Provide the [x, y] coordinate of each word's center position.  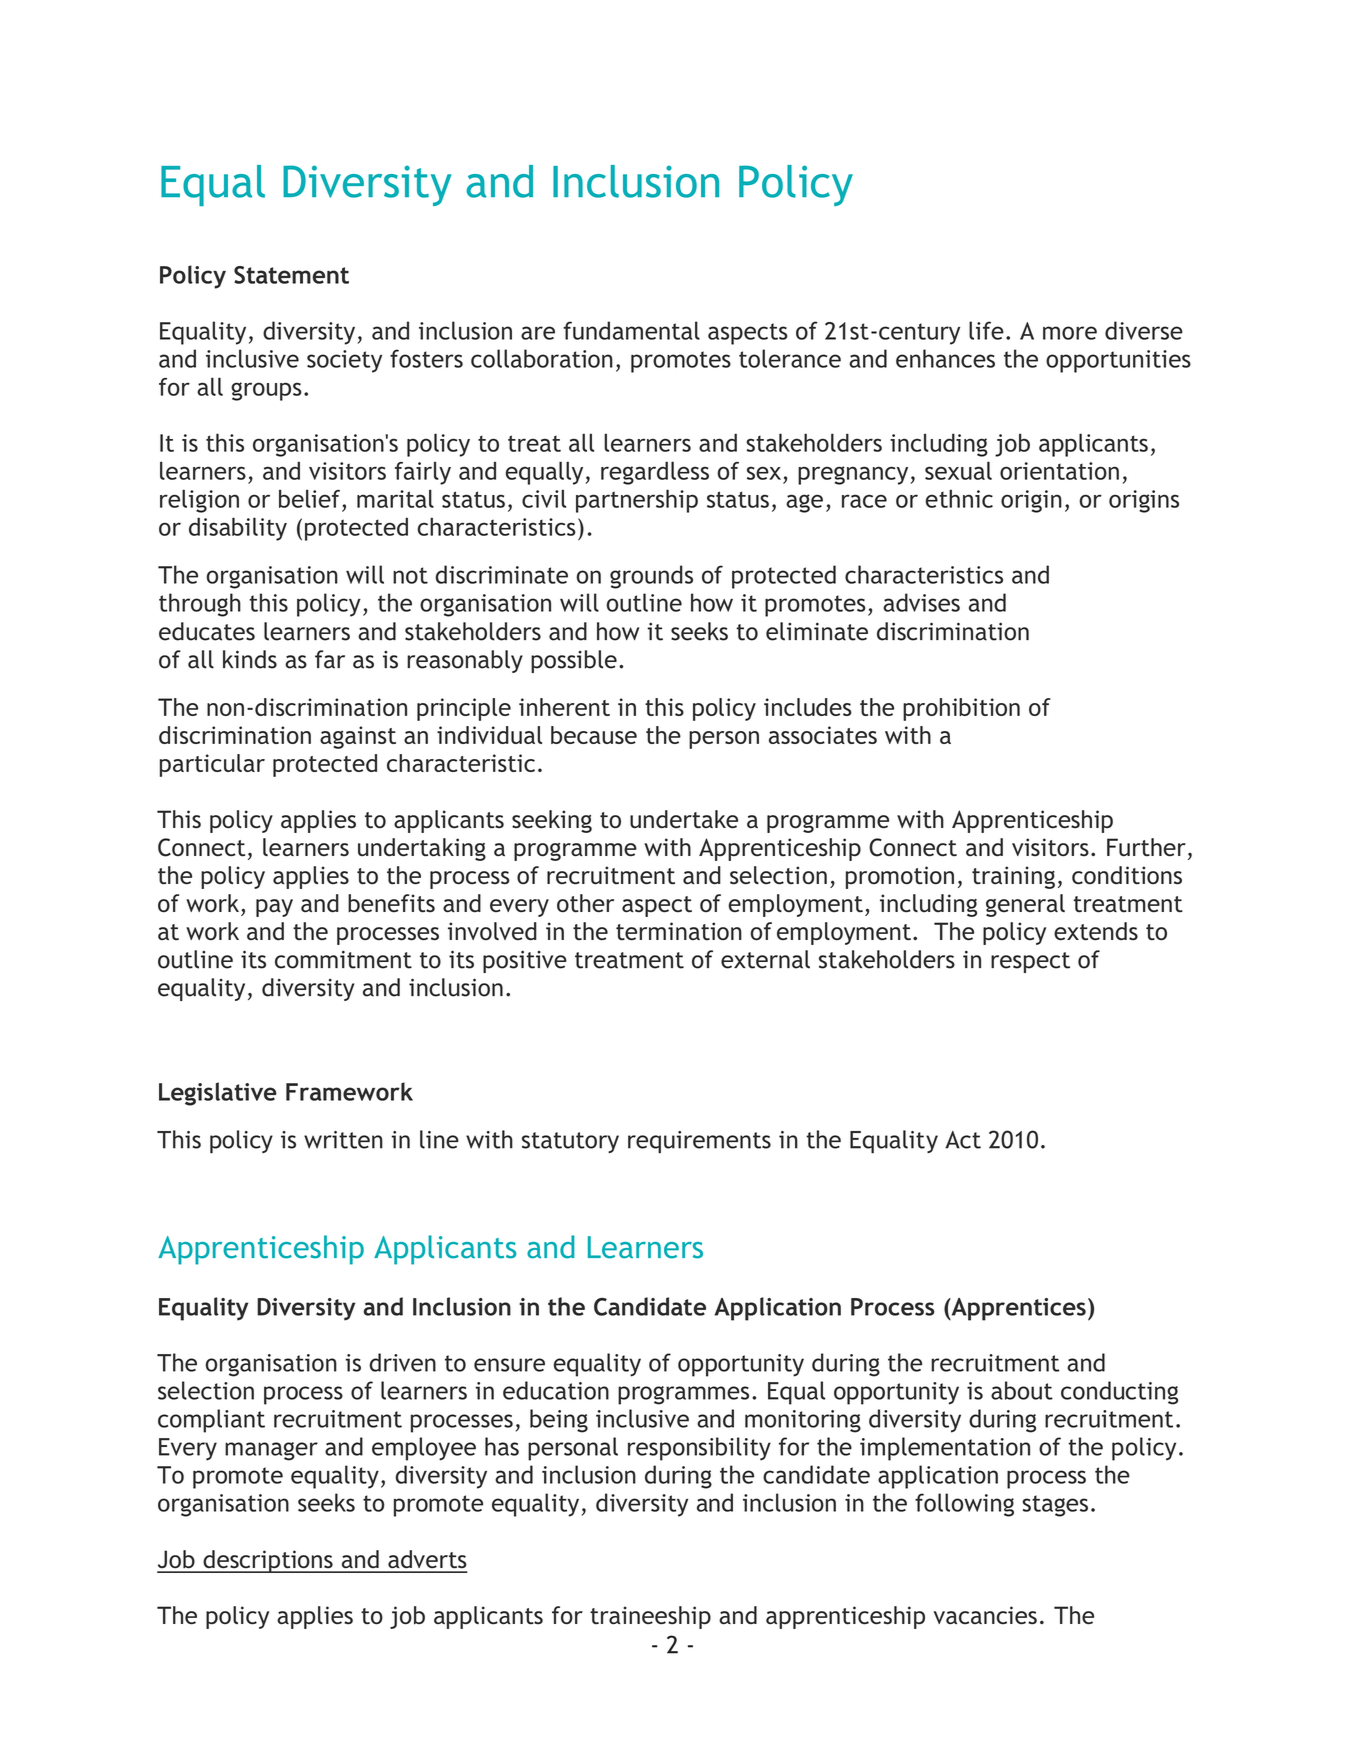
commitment [343, 959]
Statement [291, 275]
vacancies [985, 1615]
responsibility [699, 1449]
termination [679, 931]
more [1070, 333]
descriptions [268, 1561]
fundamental [631, 330]
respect [1030, 962]
